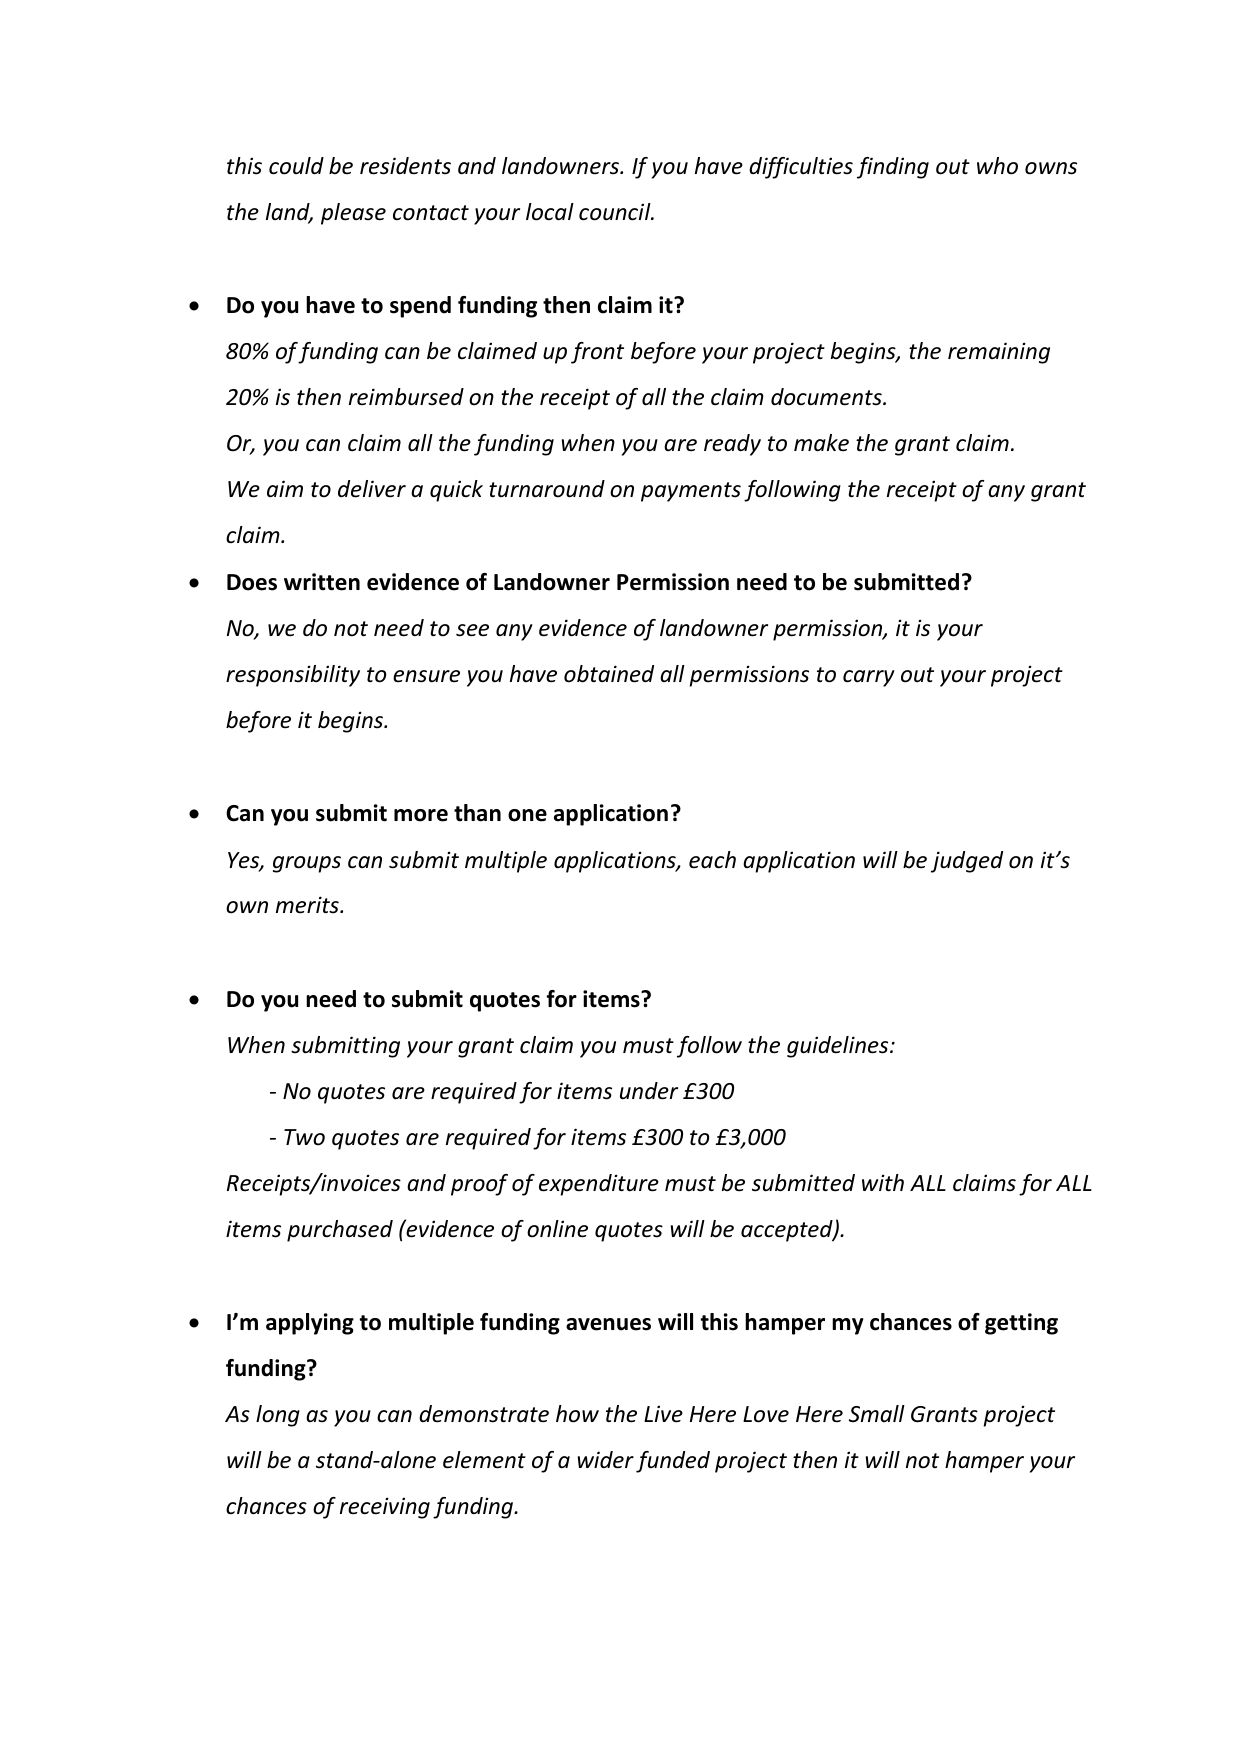 This page has width=1245, height=1761. Describe the element at coordinates (308, 905) in the page. I see `merits` at that location.
